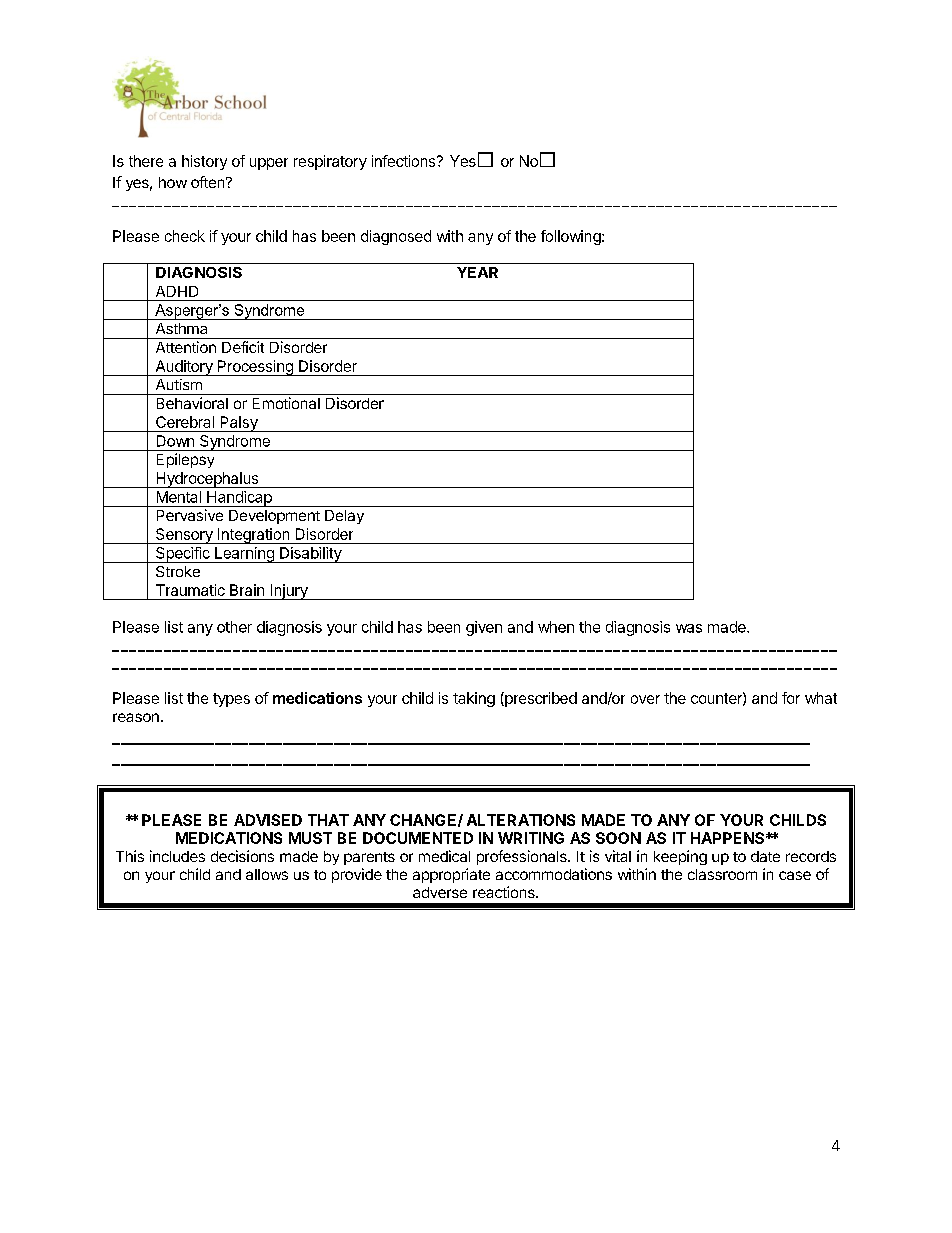 The width and height of the page is (952, 1233). What do you see at coordinates (451, 875) in the page?
I see `appropriate` at bounding box center [451, 875].
